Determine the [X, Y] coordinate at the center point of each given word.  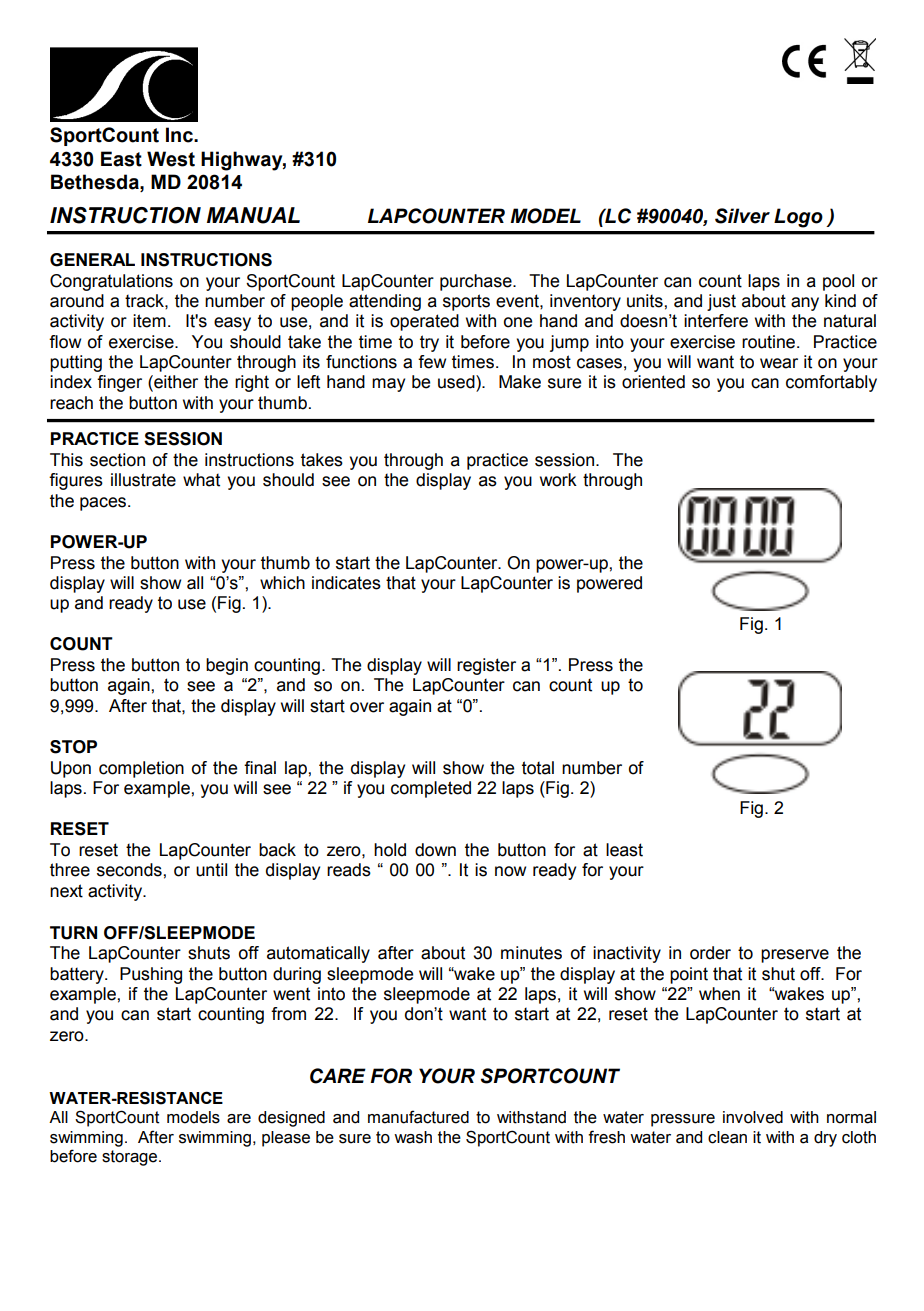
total [538, 768]
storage [131, 1158]
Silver [742, 216]
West [171, 159]
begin [227, 666]
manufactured [418, 1117]
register [486, 666]
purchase [477, 282]
